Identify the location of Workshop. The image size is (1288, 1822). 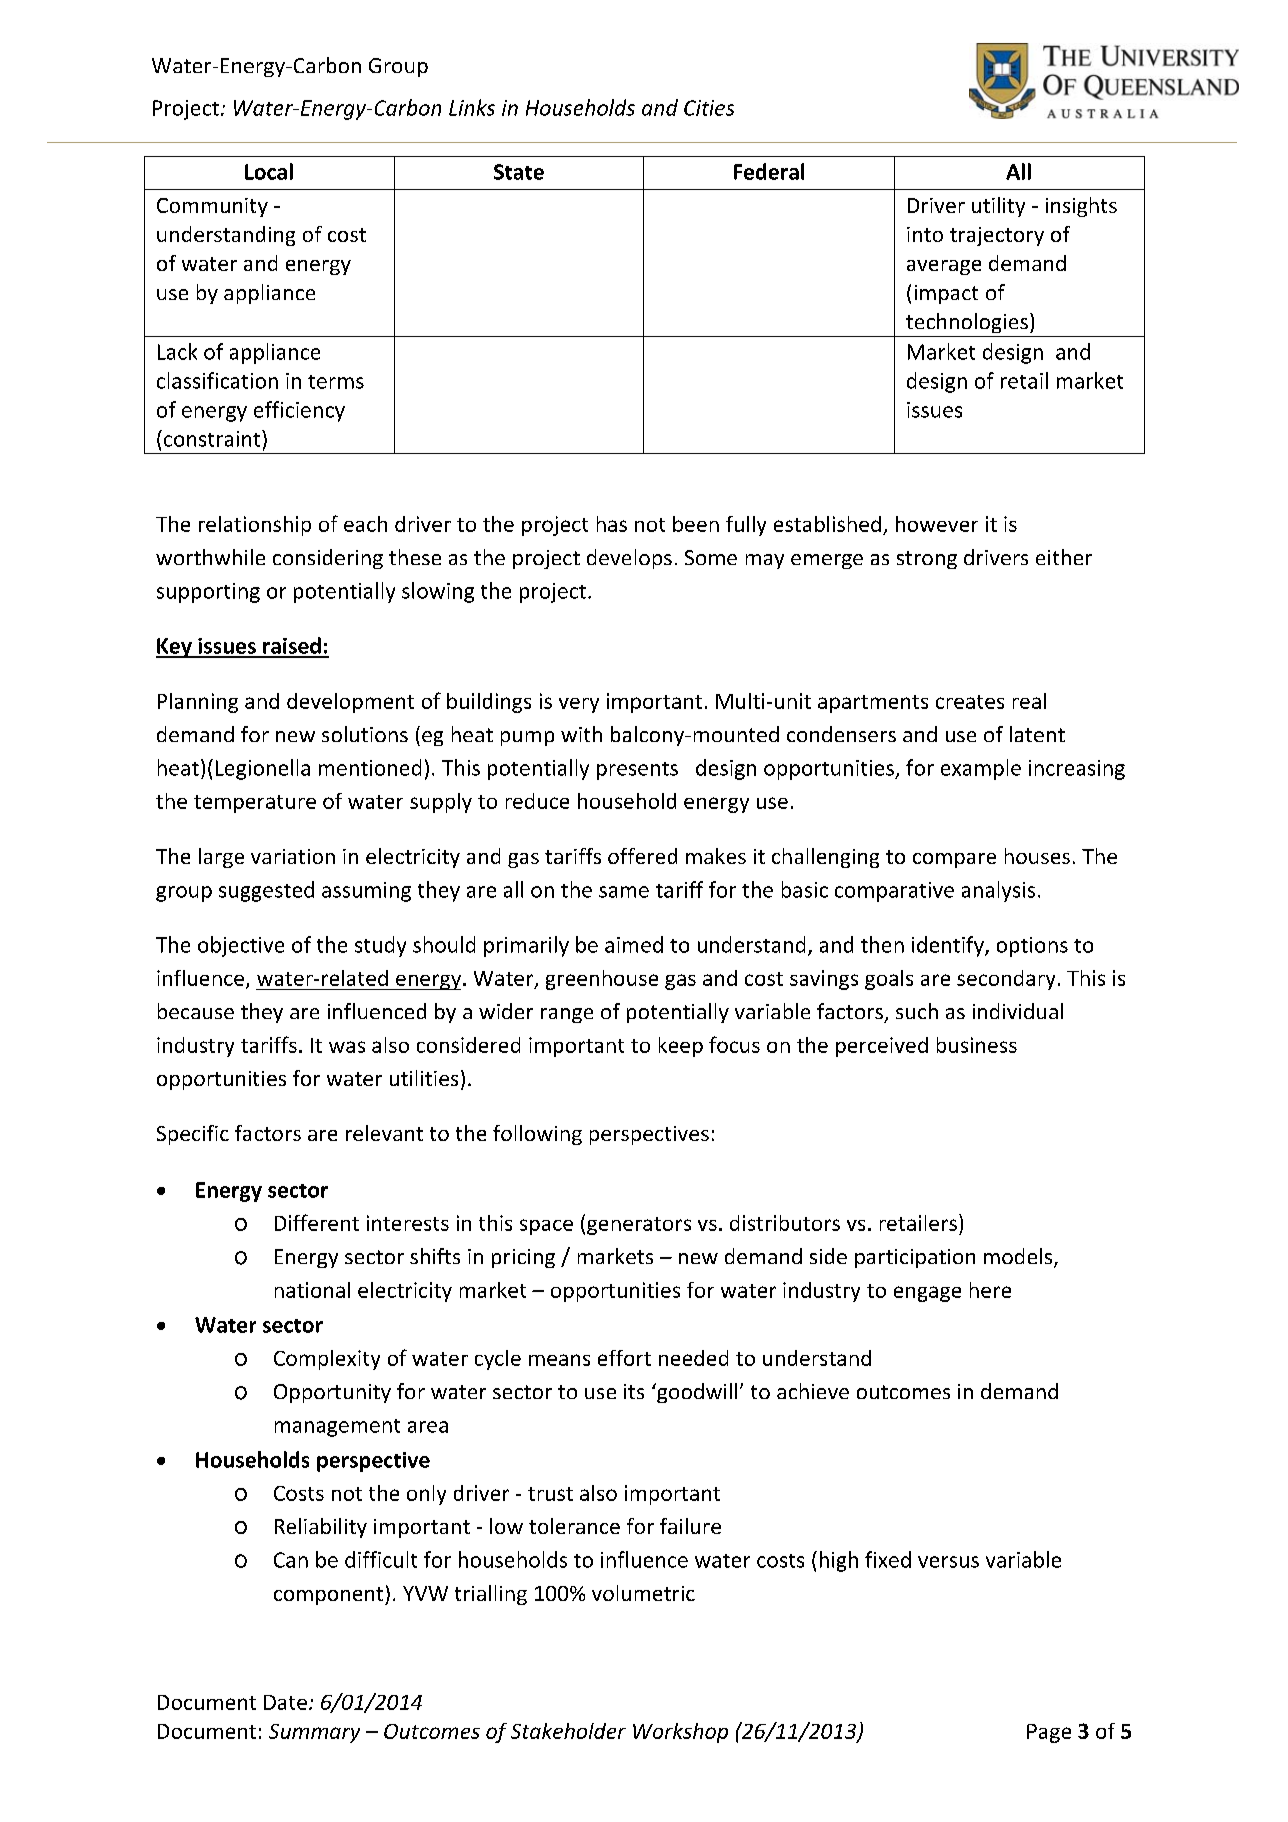
(680, 1733).
